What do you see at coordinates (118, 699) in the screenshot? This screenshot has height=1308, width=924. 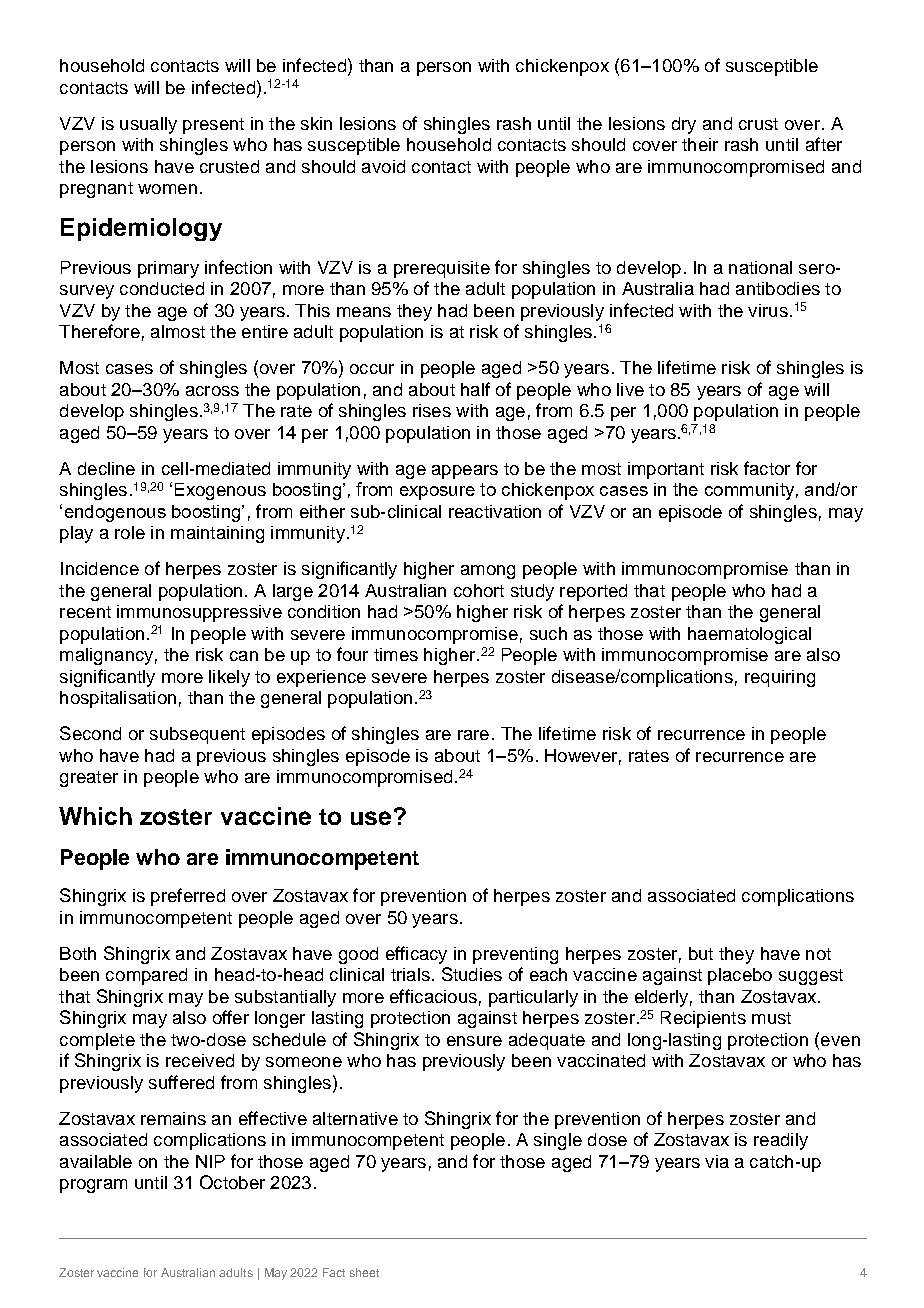 I see `hospitalisation` at bounding box center [118, 699].
